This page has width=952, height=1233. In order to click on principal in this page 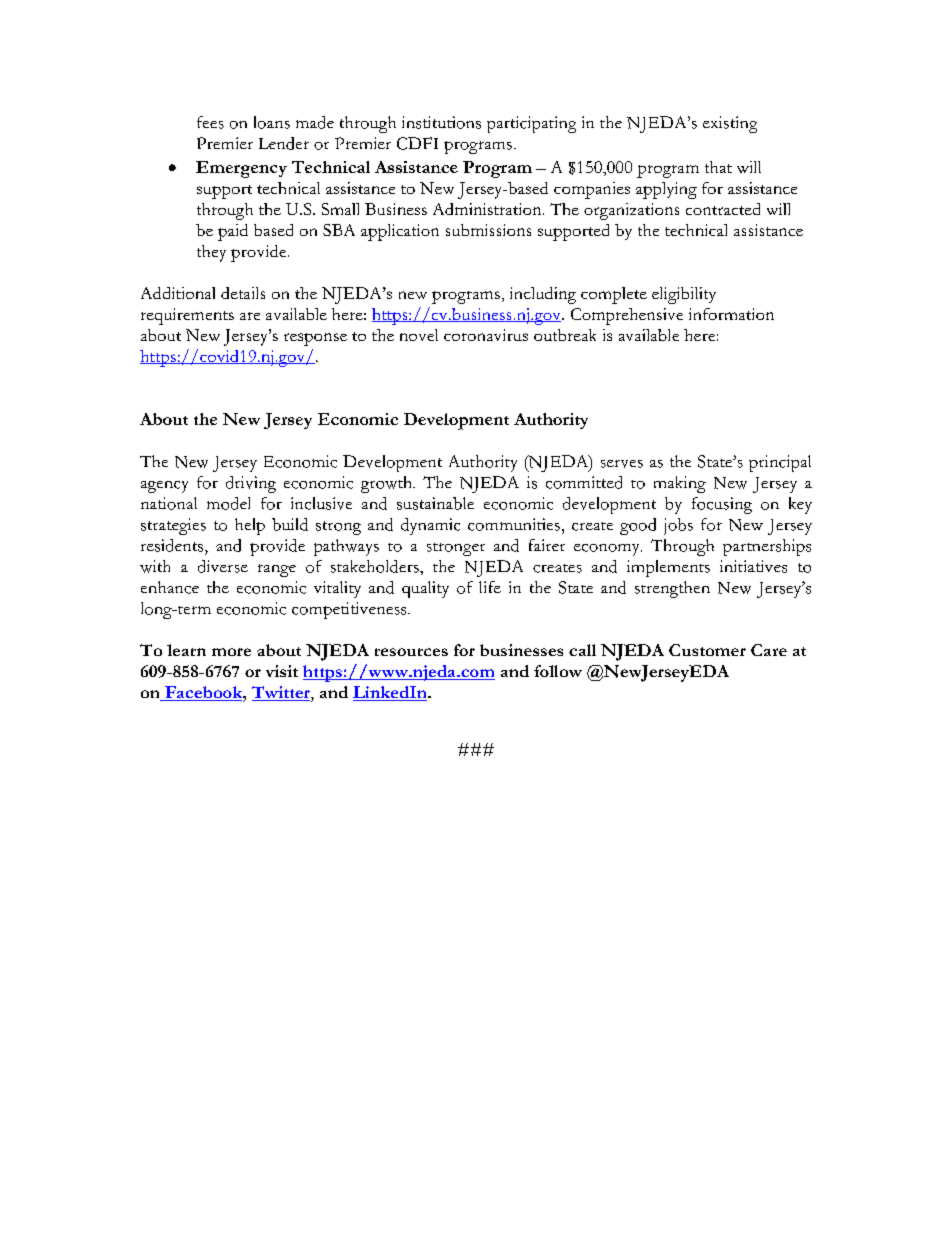, I will do `click(780, 463)`.
